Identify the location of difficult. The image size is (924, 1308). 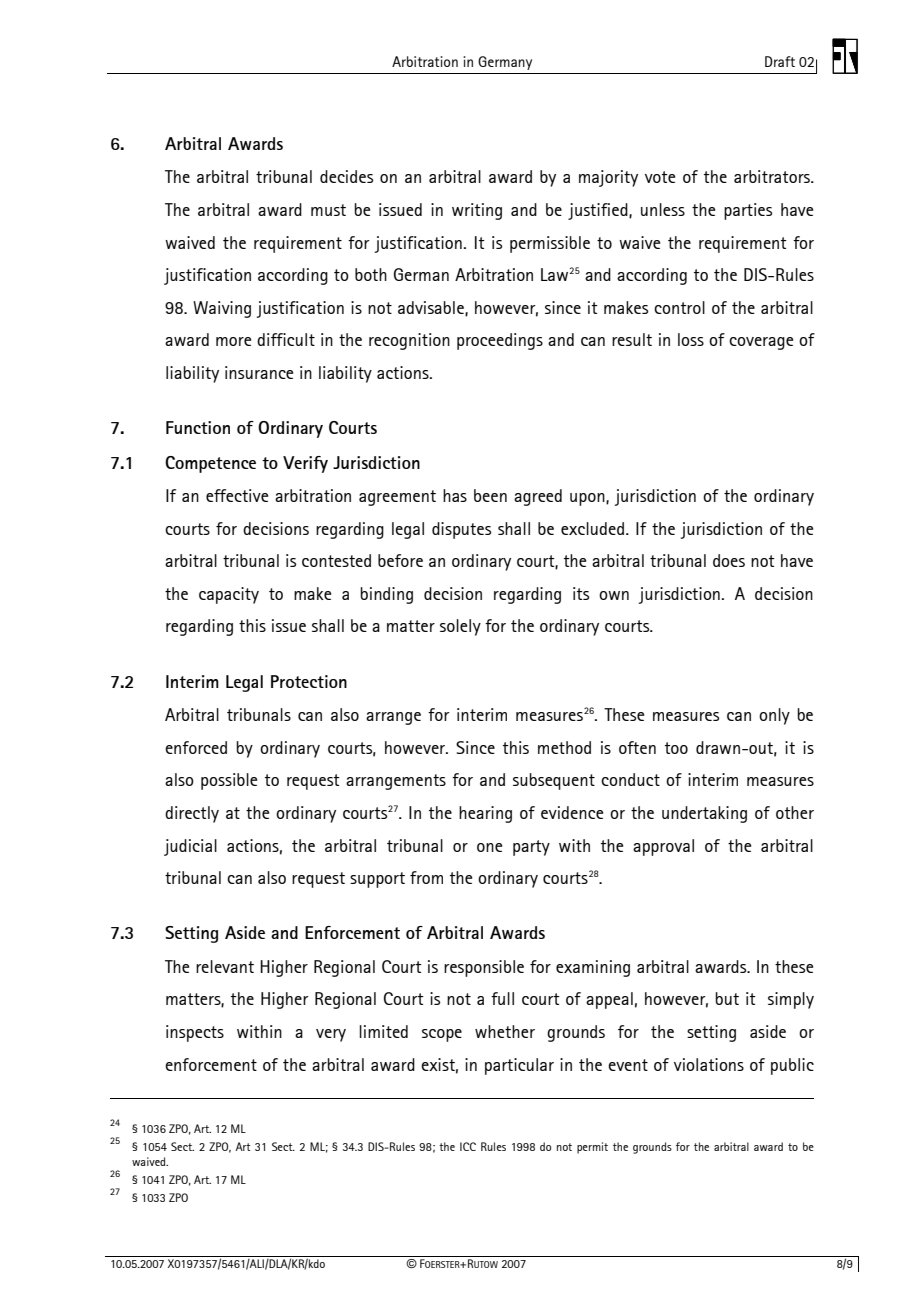
(286, 339).
